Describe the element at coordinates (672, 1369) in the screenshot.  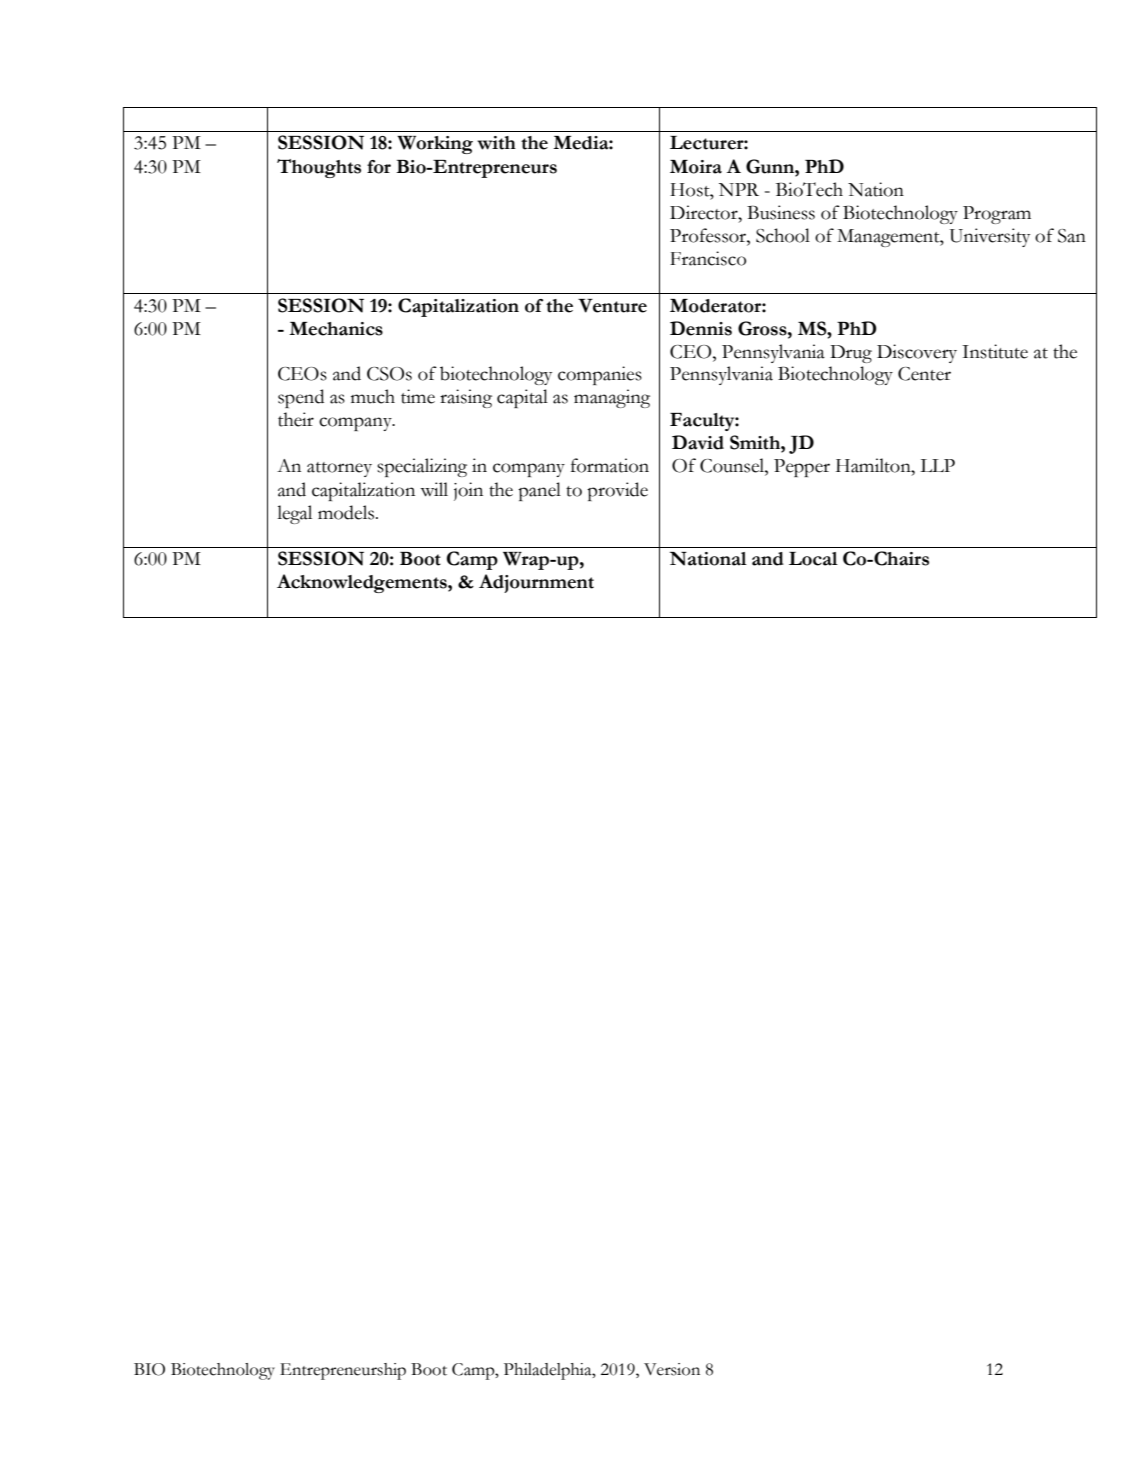
I see `Version` at that location.
